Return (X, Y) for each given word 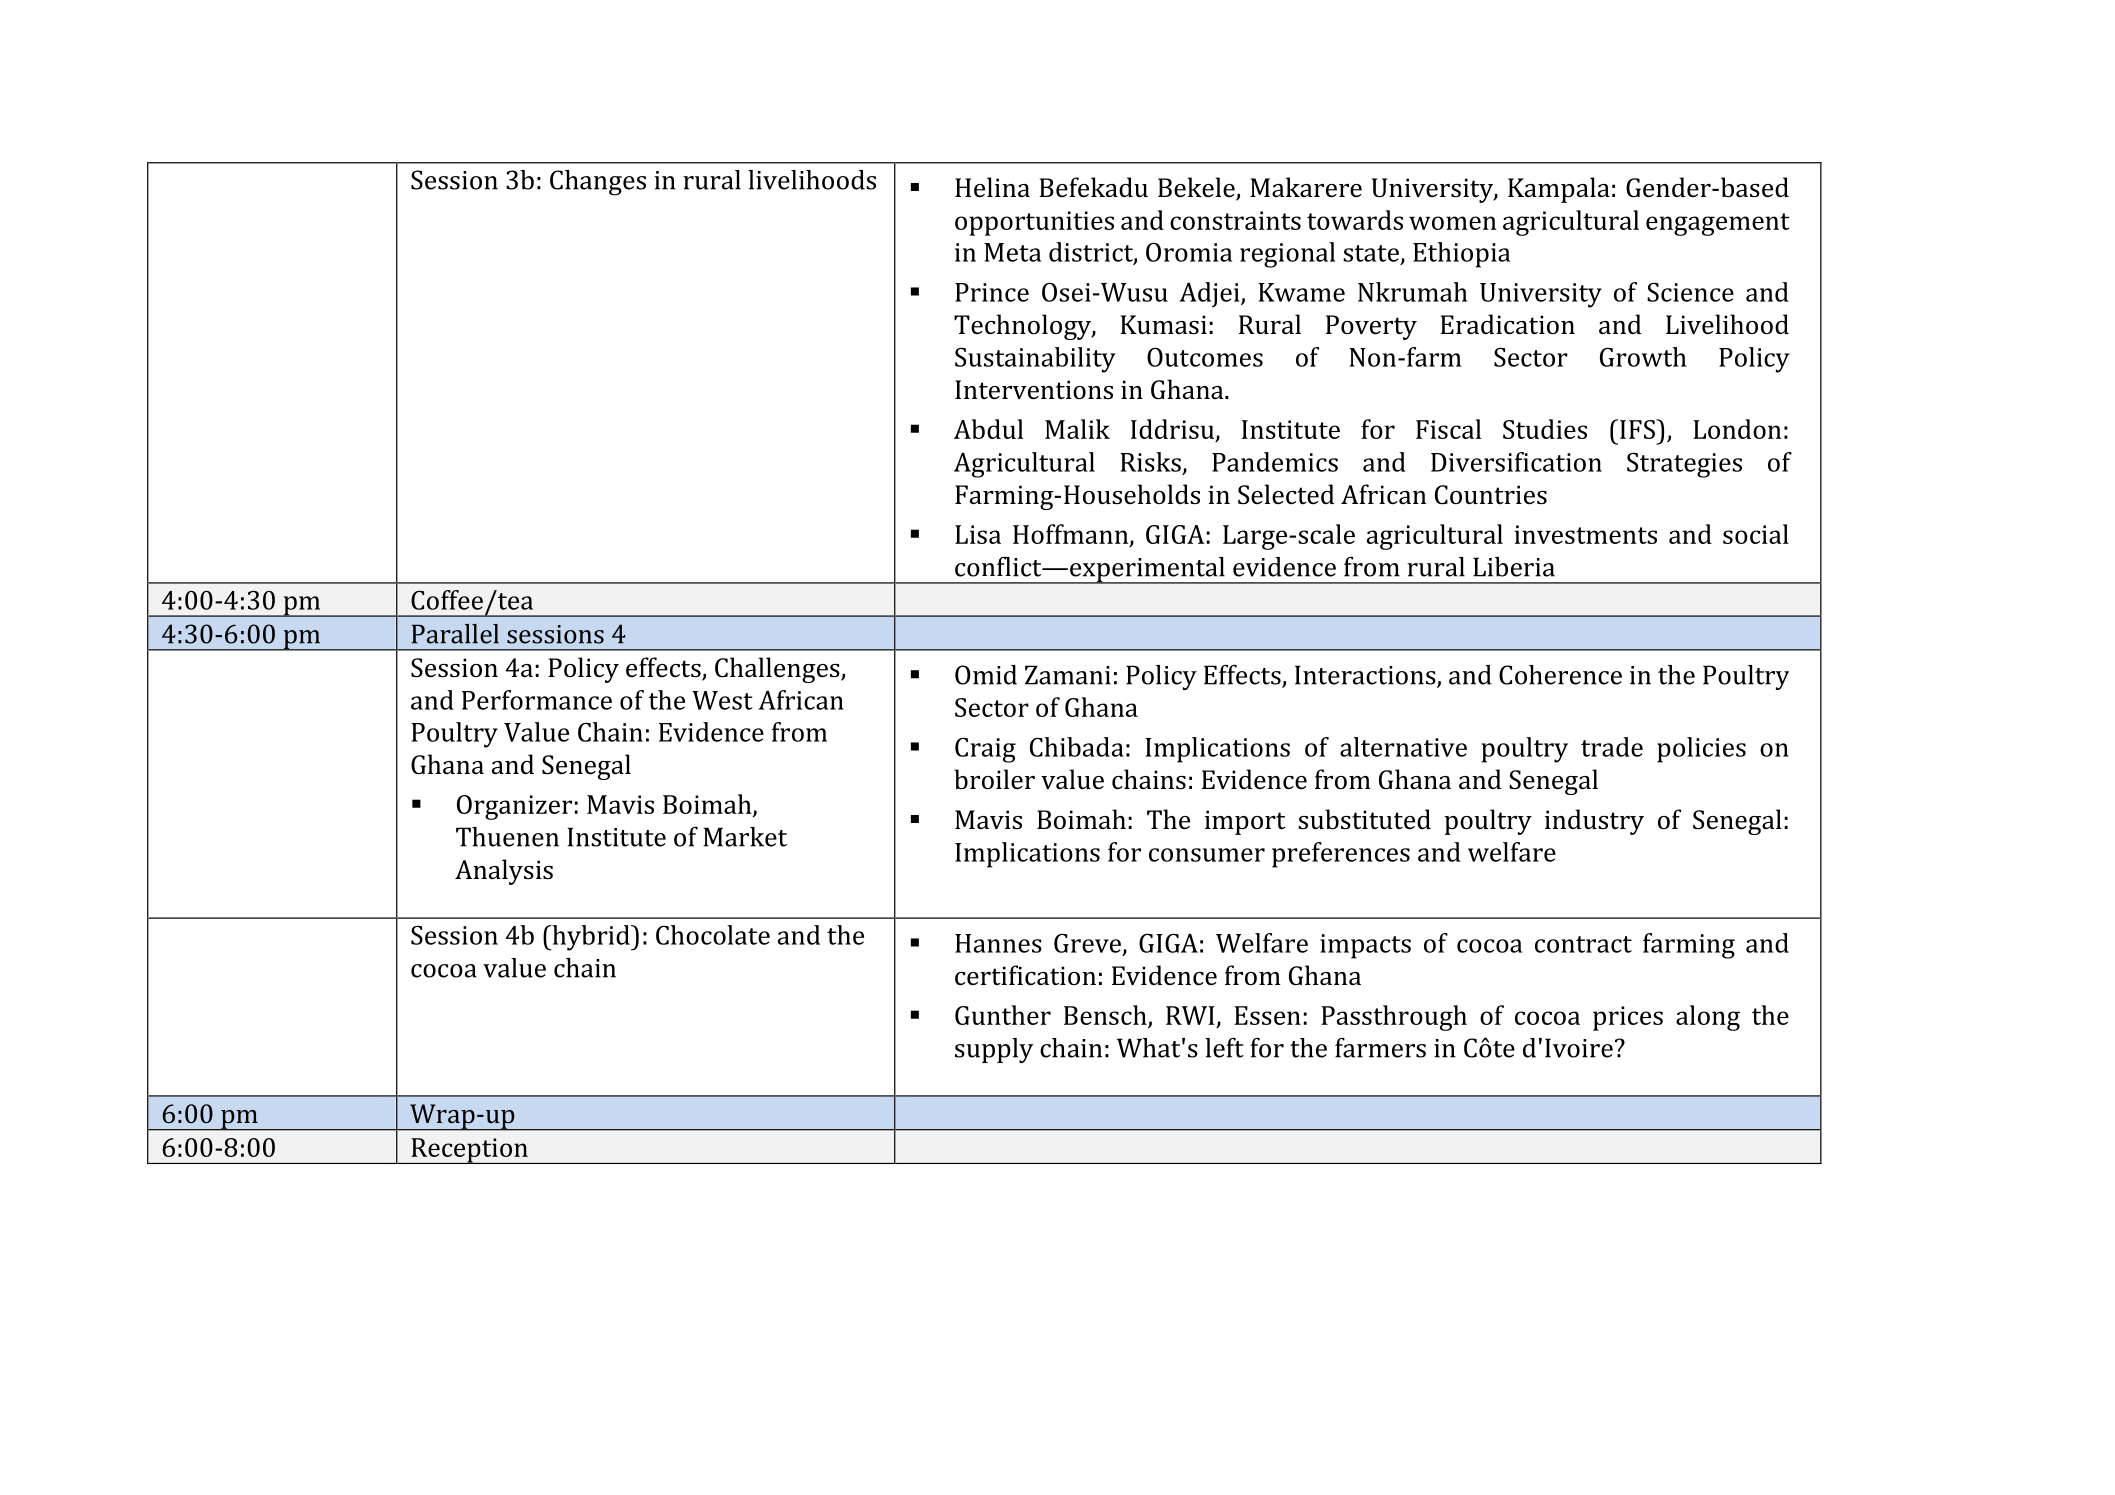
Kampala (1559, 190)
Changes (598, 183)
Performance (537, 700)
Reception (469, 1151)
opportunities (1034, 223)
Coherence (1560, 675)
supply (994, 1050)
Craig (985, 750)
